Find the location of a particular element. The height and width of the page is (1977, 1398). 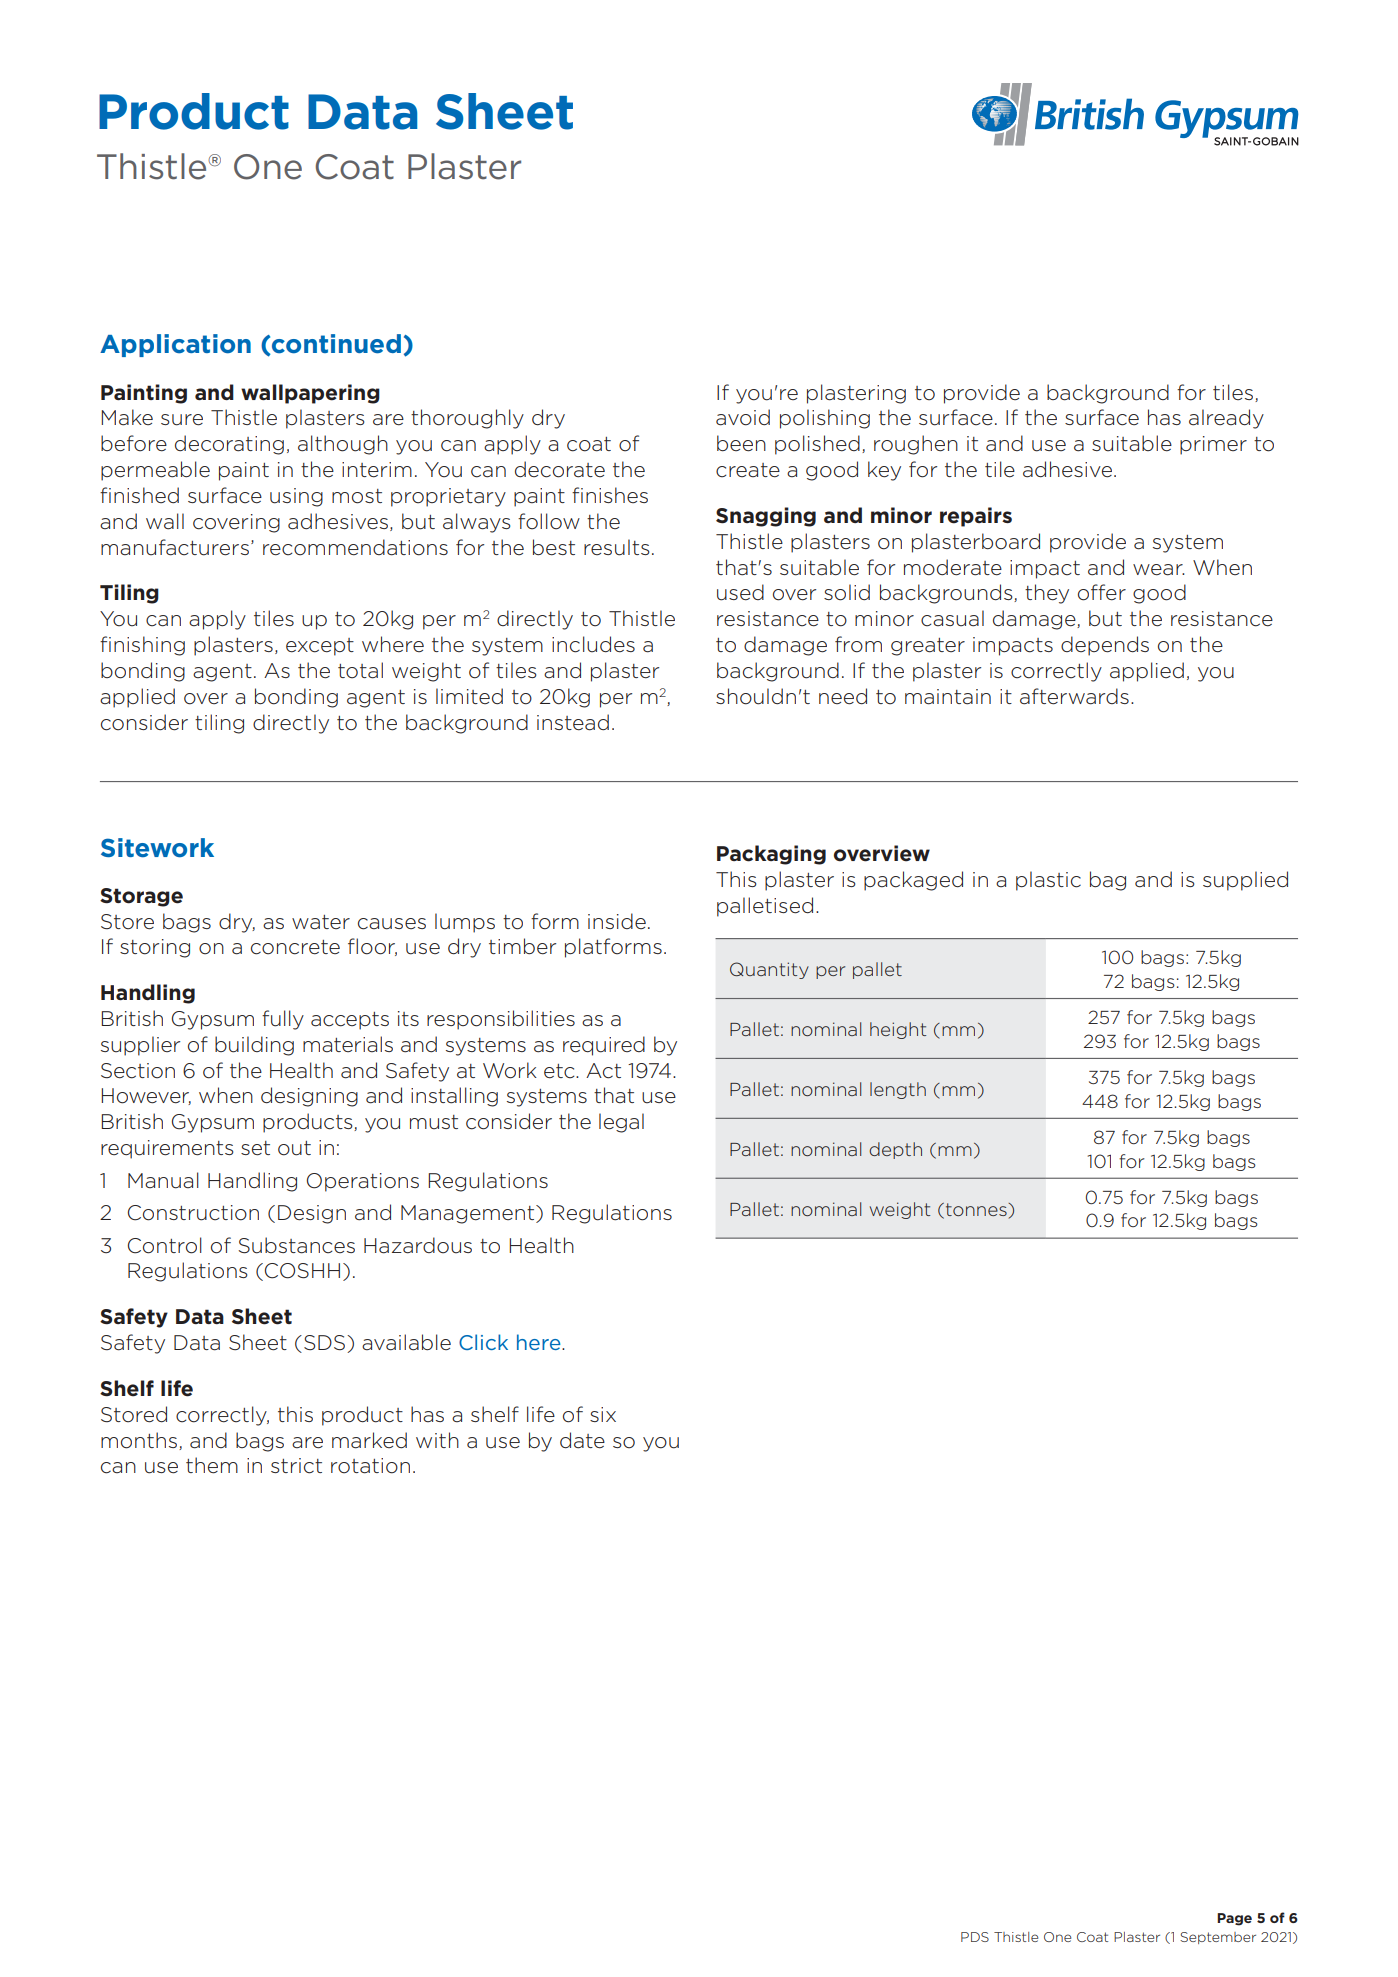

tonnes is located at coordinates (977, 1209).
